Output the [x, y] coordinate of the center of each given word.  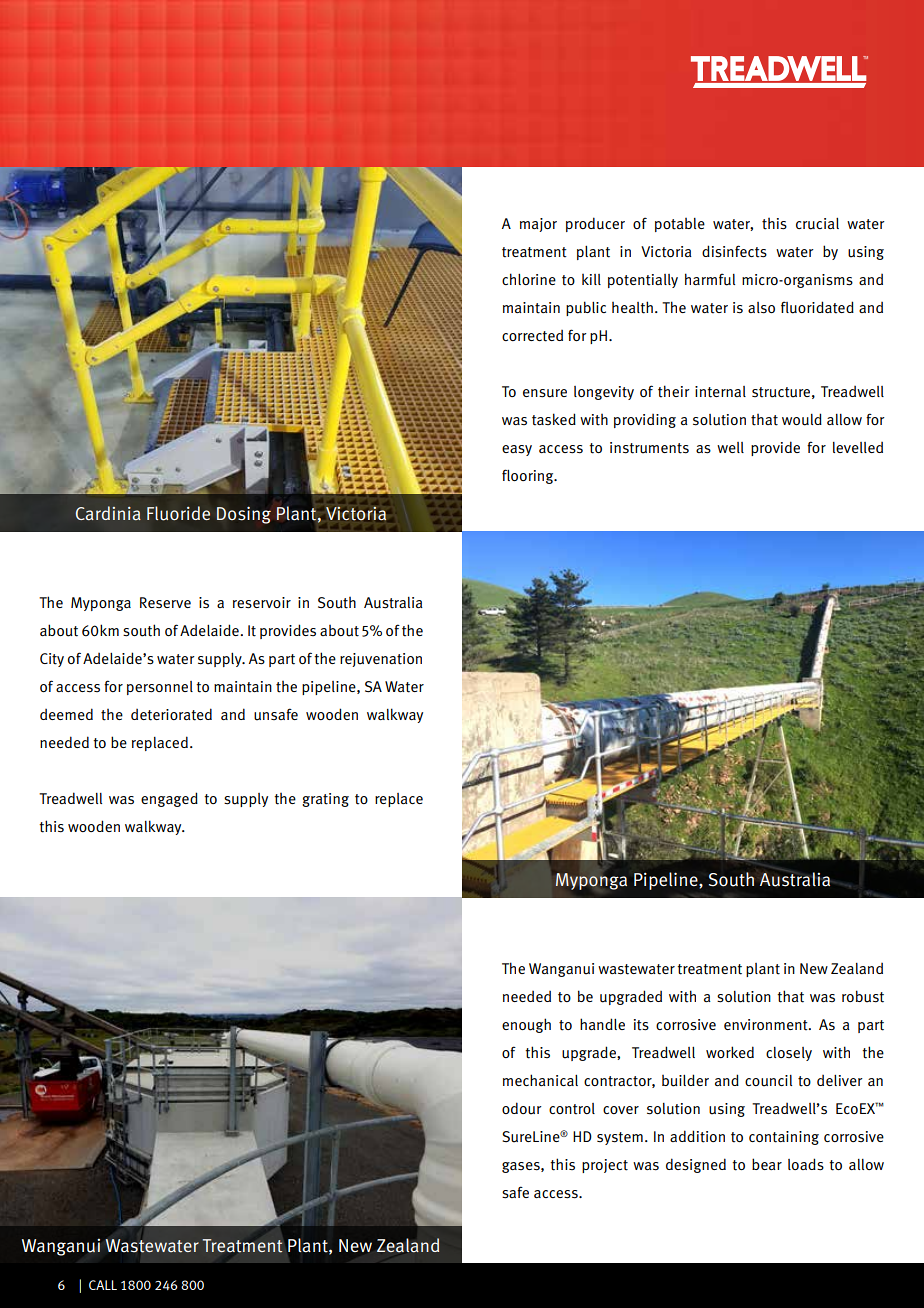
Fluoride [178, 513]
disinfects [734, 251]
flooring [529, 476]
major [538, 225]
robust [863, 996]
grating [325, 800]
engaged [169, 799]
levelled [858, 447]
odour [522, 1108]
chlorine [529, 279]
